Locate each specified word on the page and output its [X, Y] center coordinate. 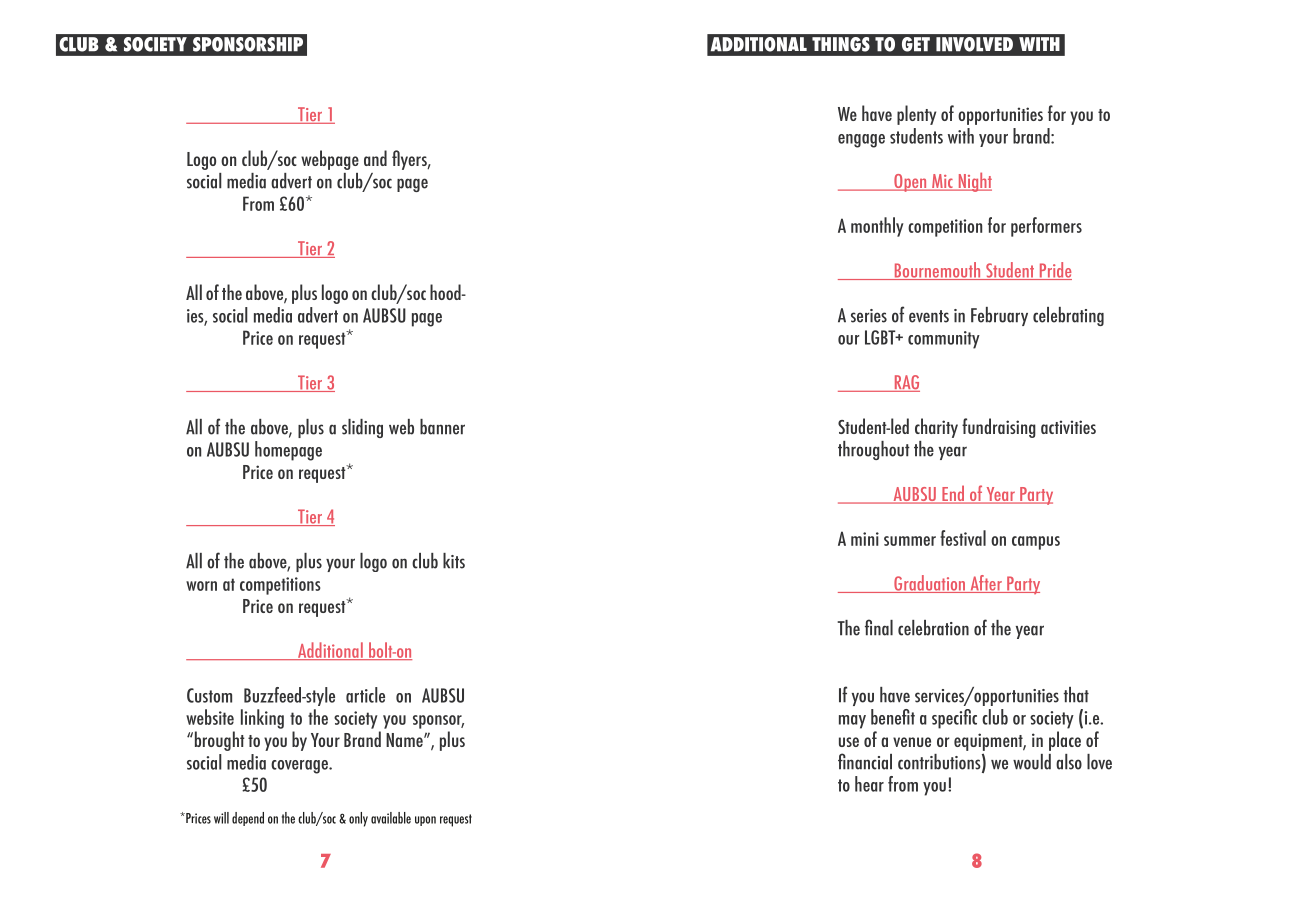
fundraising [999, 428]
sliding [362, 428]
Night [974, 182]
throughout [874, 450]
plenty [916, 115]
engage [861, 141]
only [358, 819]
